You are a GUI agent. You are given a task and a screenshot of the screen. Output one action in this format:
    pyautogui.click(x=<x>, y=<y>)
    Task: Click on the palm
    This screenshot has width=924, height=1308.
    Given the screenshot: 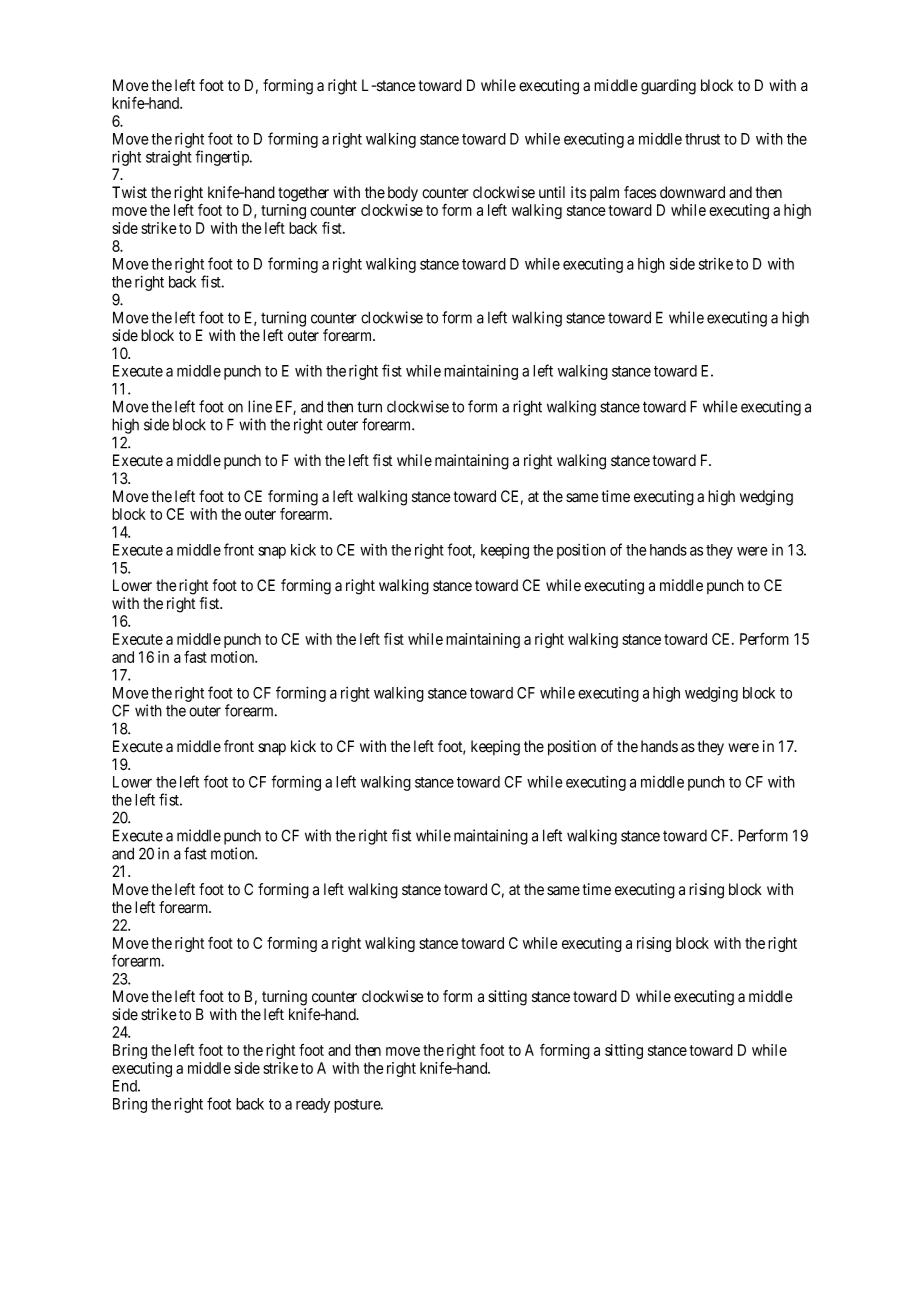 What is the action you would take?
    pyautogui.click(x=604, y=193)
